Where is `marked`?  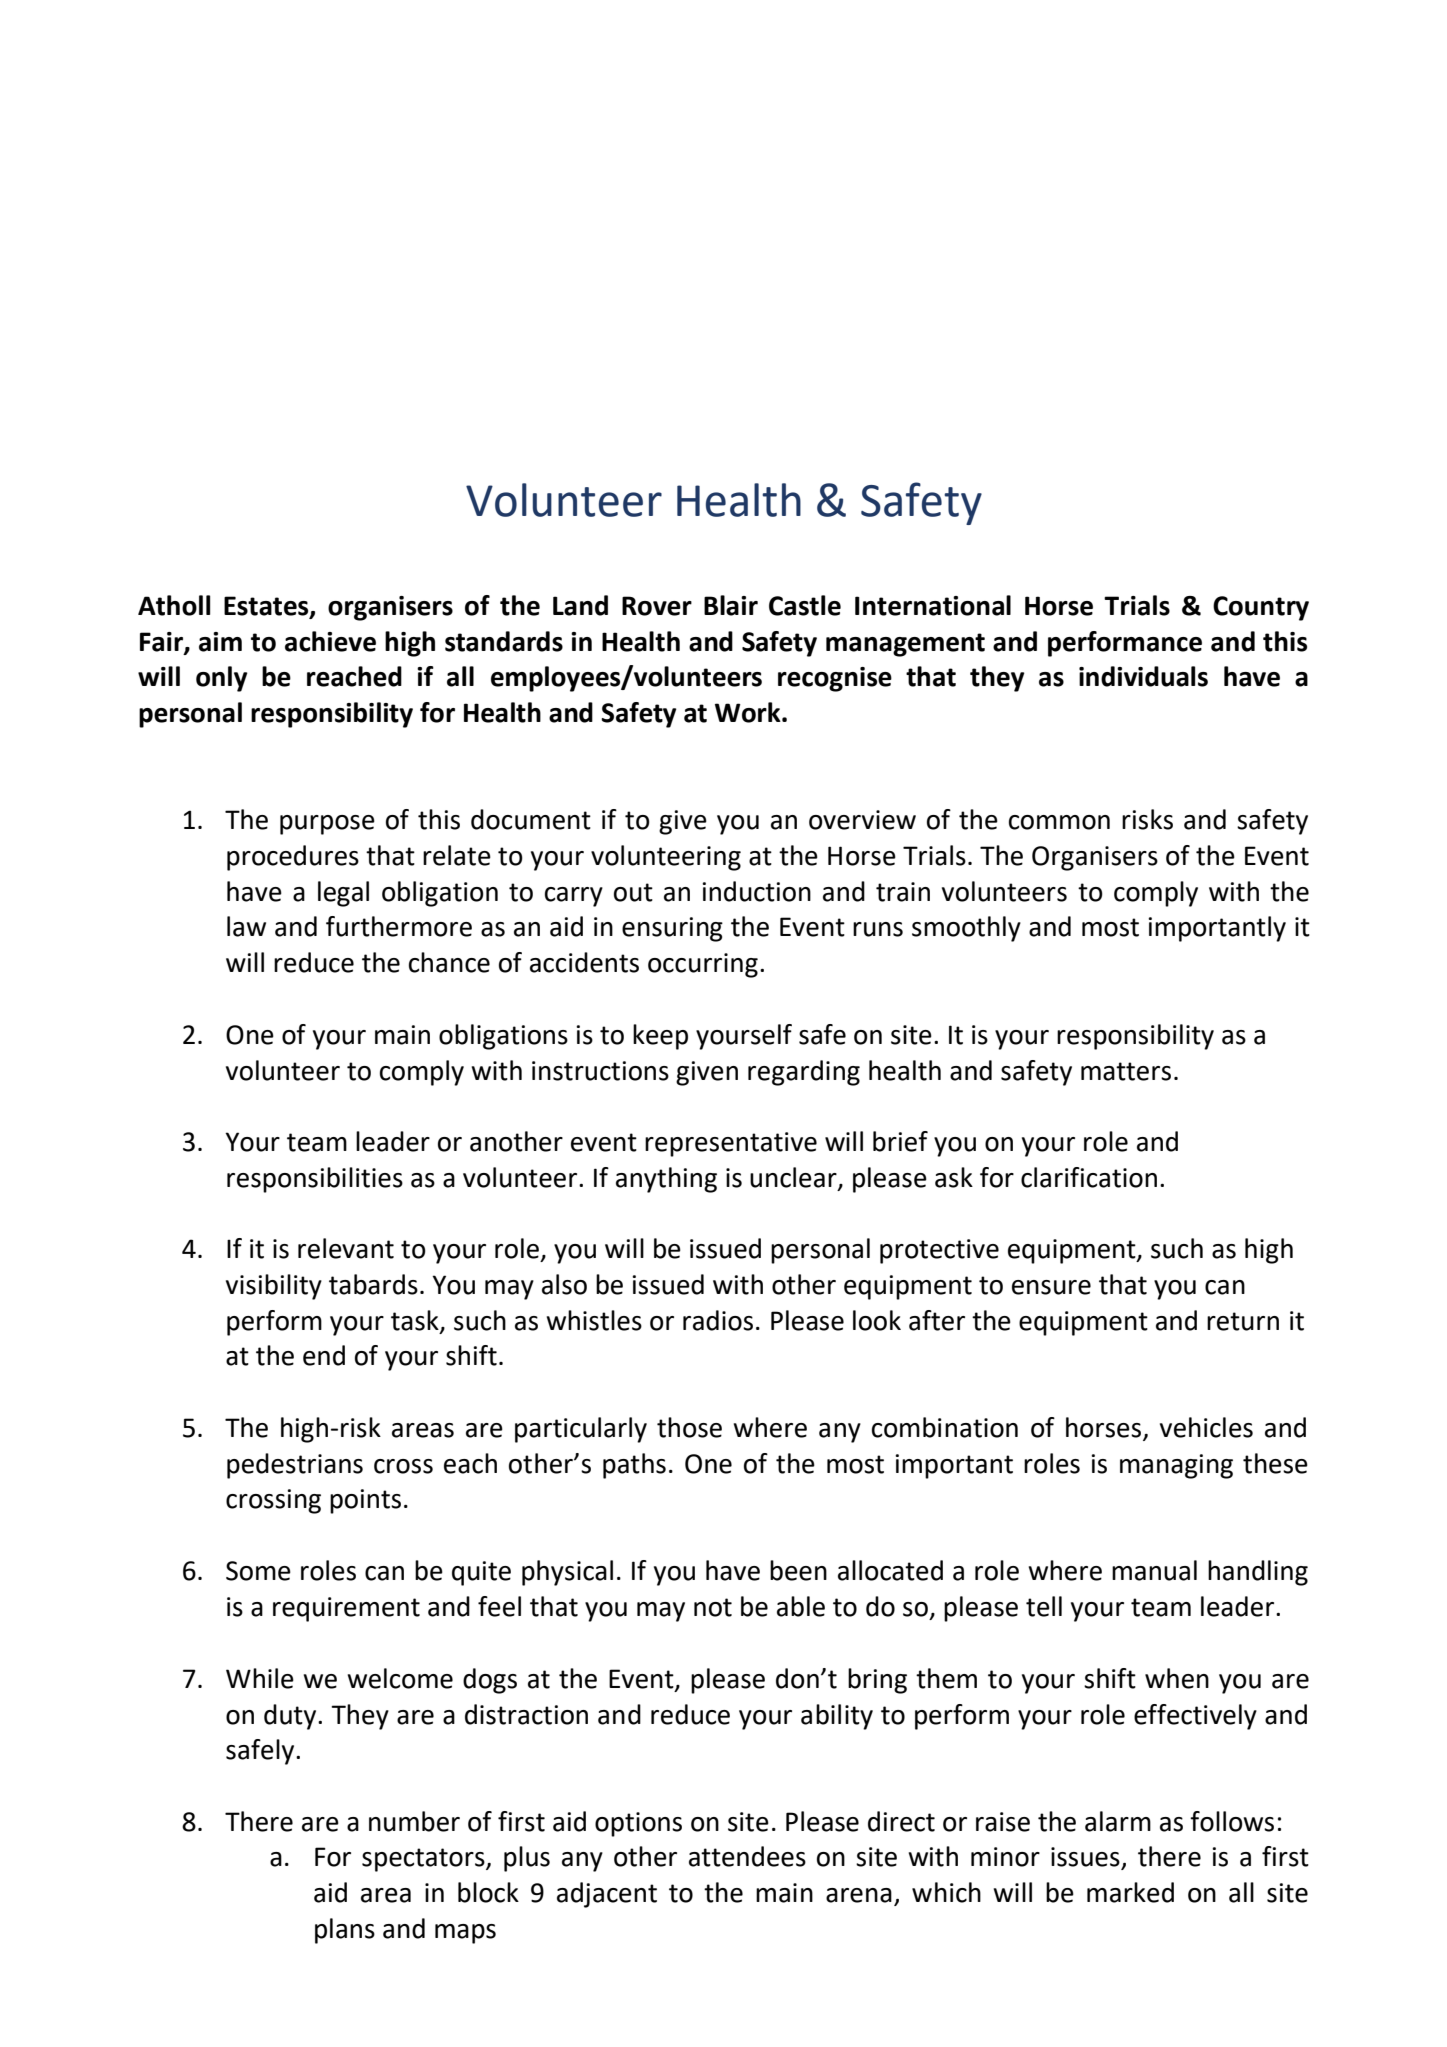 marked is located at coordinates (1130, 1892).
